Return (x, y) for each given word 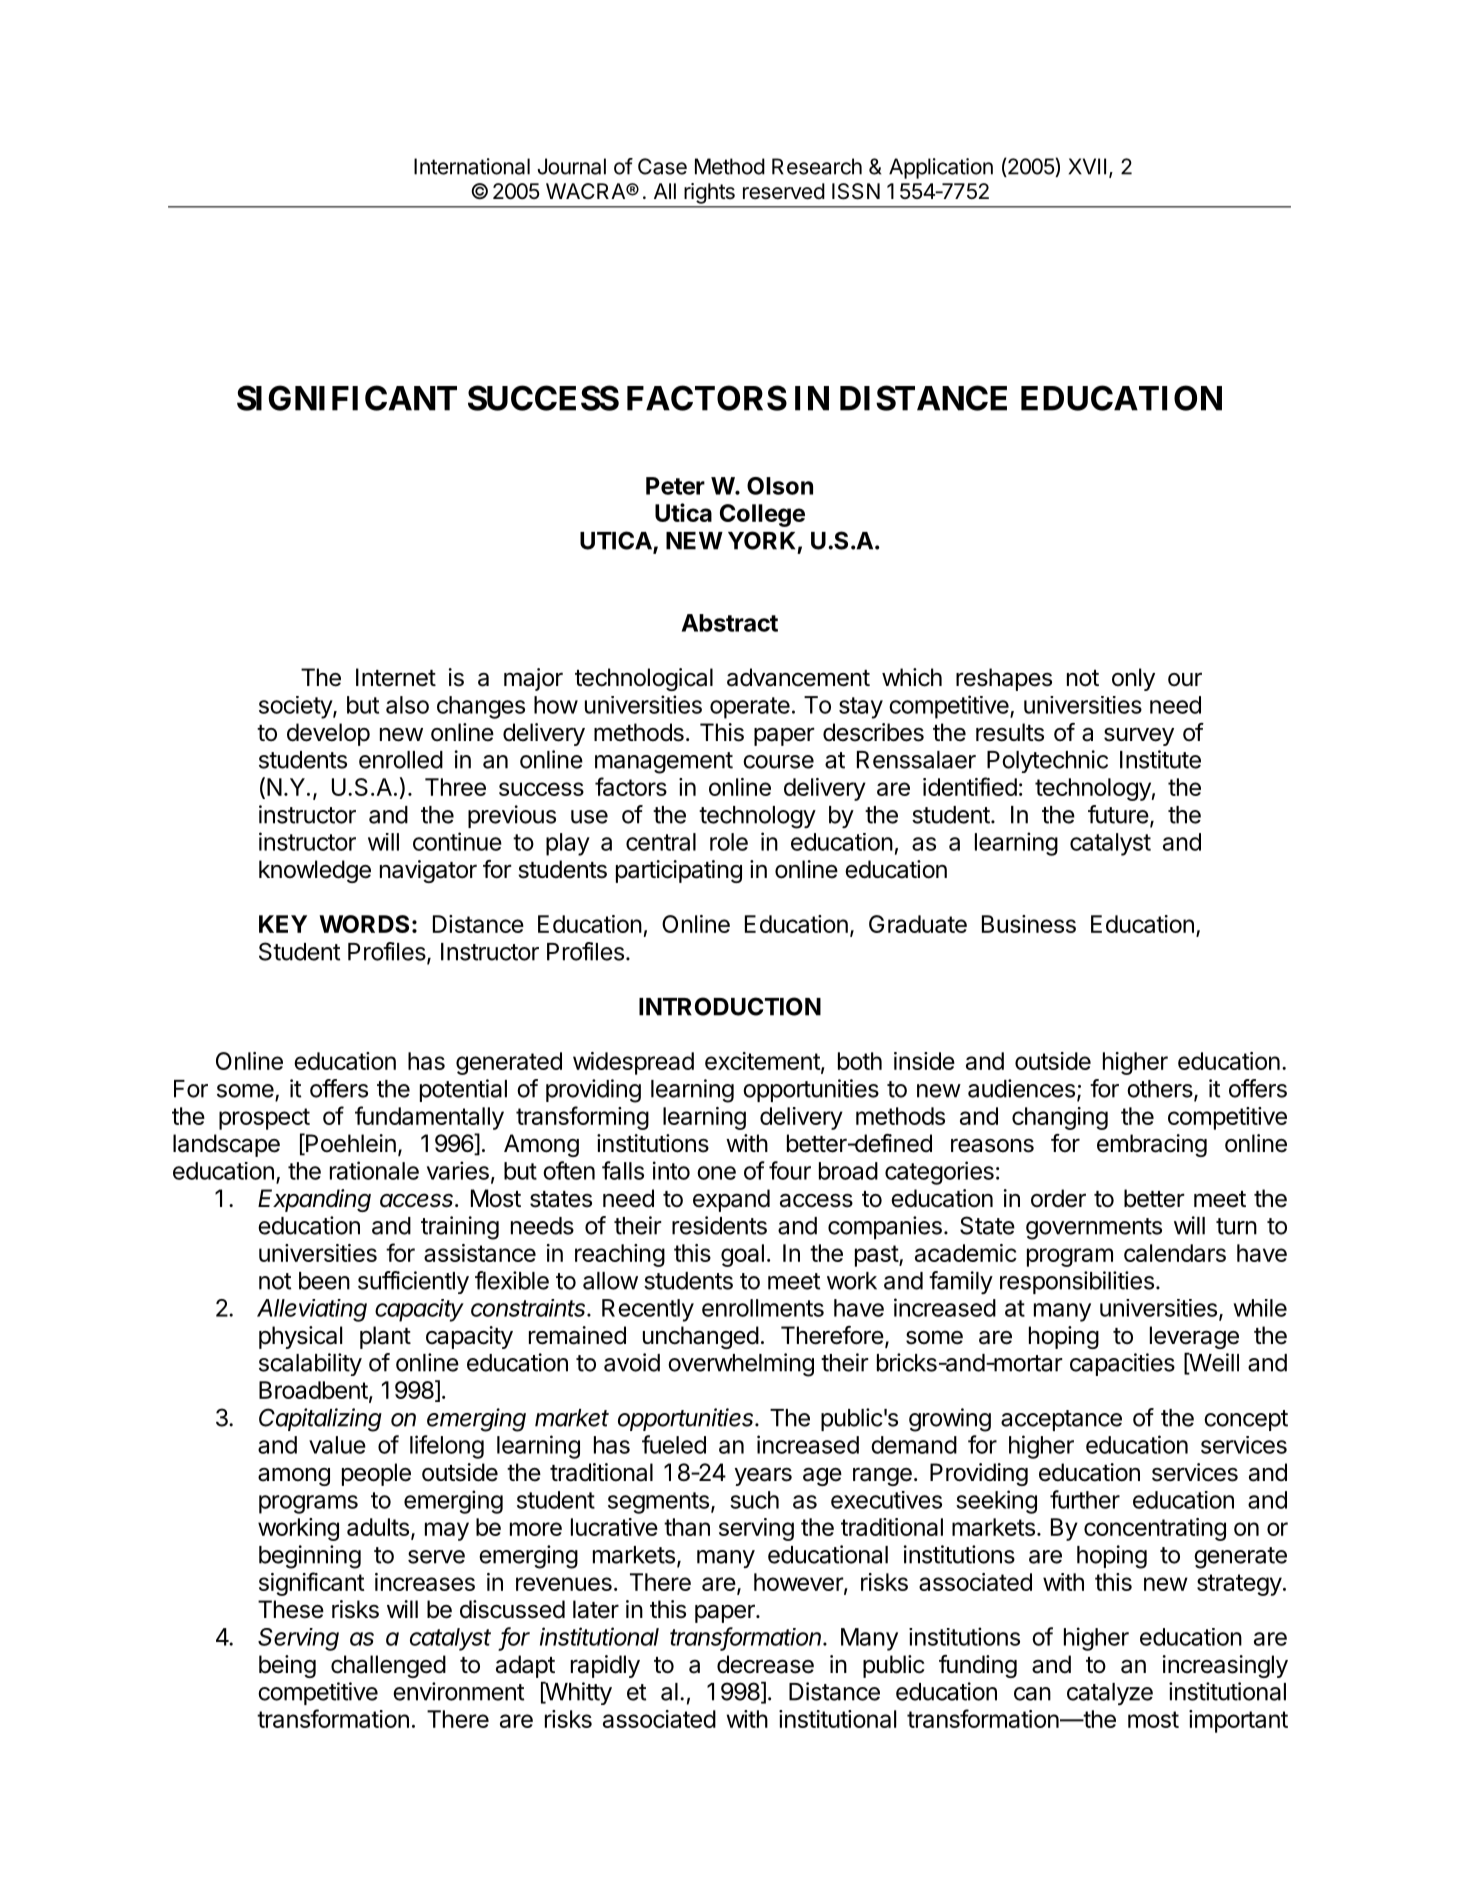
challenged (388, 1666)
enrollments (763, 1308)
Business (1029, 924)
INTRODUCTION (730, 1006)
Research (817, 166)
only (1133, 679)
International (472, 166)
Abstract (730, 623)
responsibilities (1077, 1282)
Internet (396, 677)
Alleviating (312, 1310)
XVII (1087, 166)
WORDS (364, 924)
